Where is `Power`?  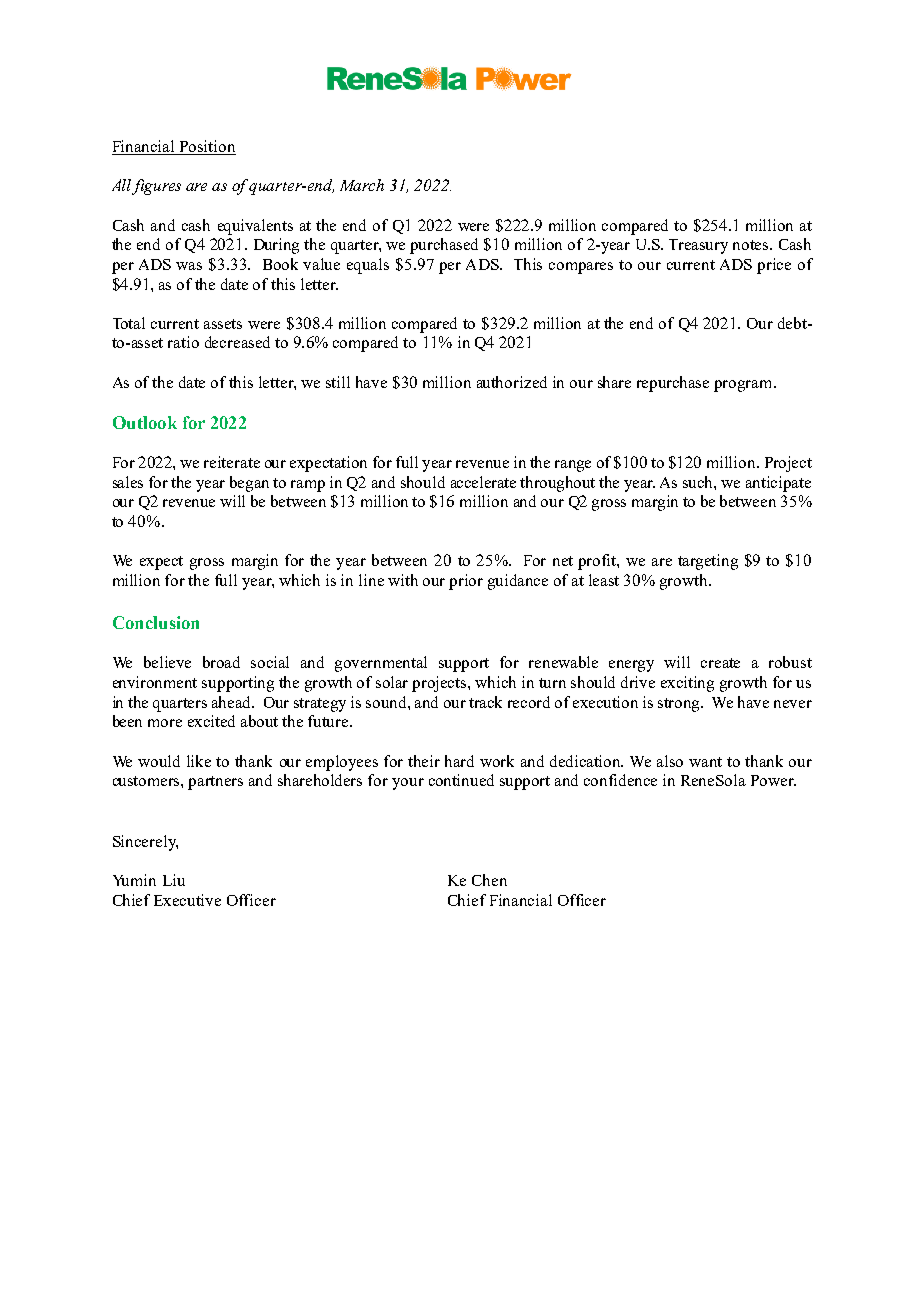 Power is located at coordinates (773, 780).
